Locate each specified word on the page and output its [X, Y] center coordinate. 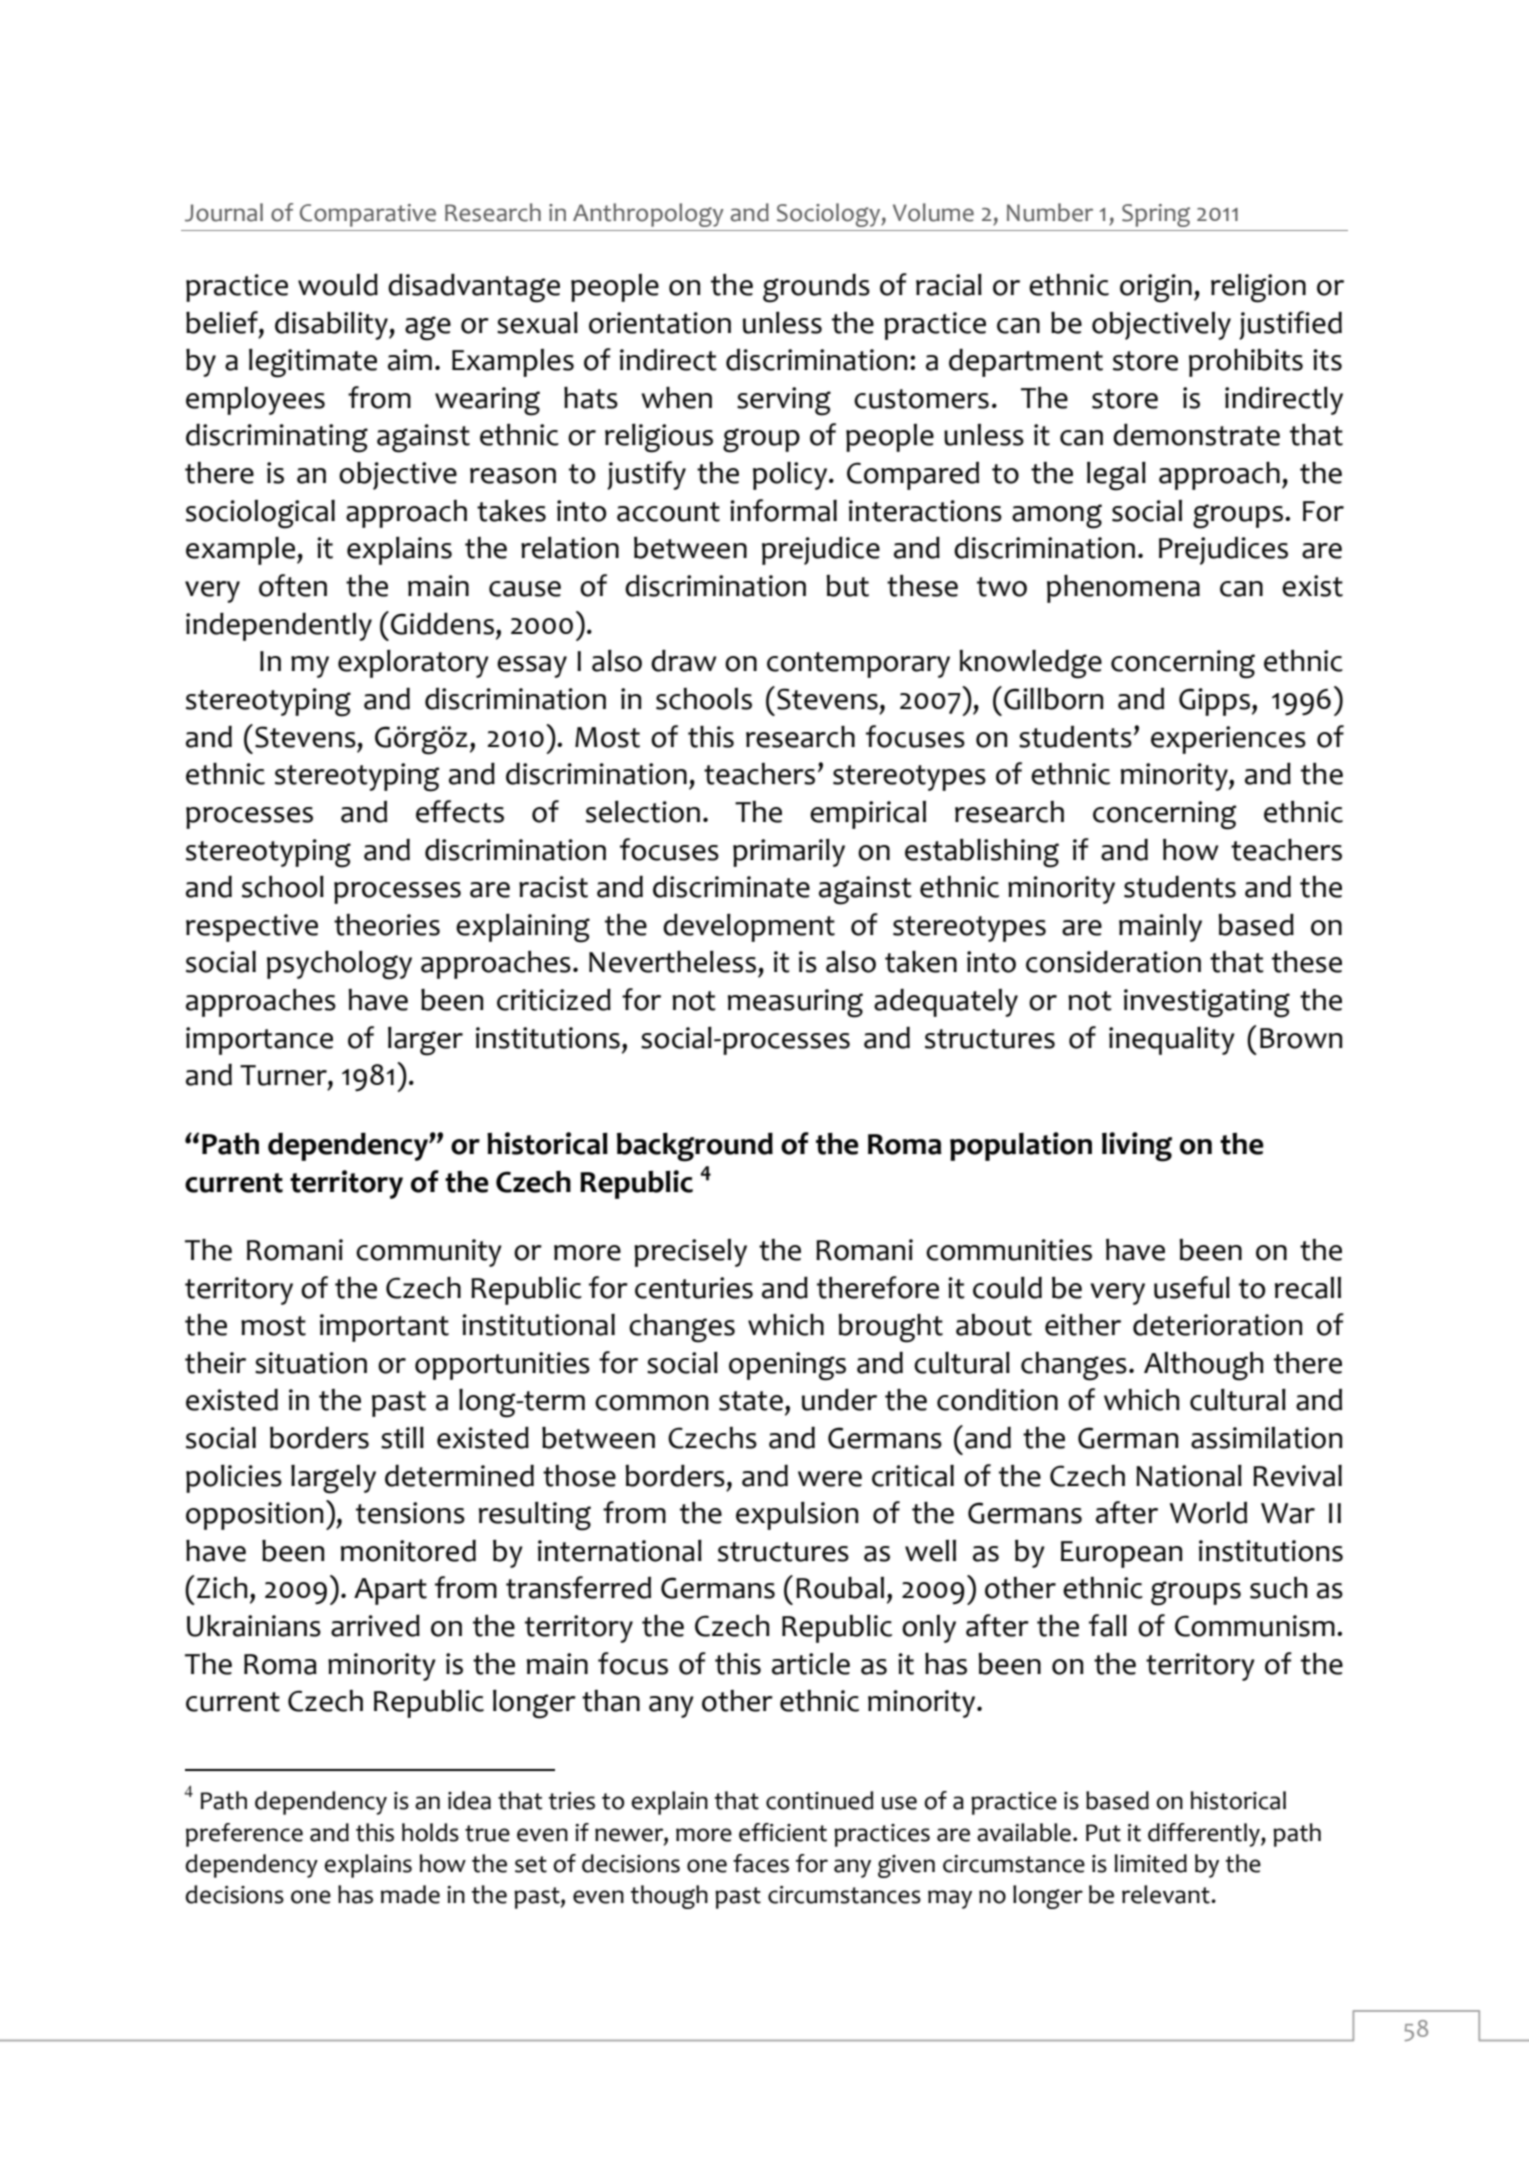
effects [460, 811]
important [384, 1328]
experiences [1228, 740]
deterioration [1217, 1325]
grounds [816, 288]
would [338, 285]
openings [787, 1366]
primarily [789, 853]
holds [430, 1832]
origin [1156, 288]
